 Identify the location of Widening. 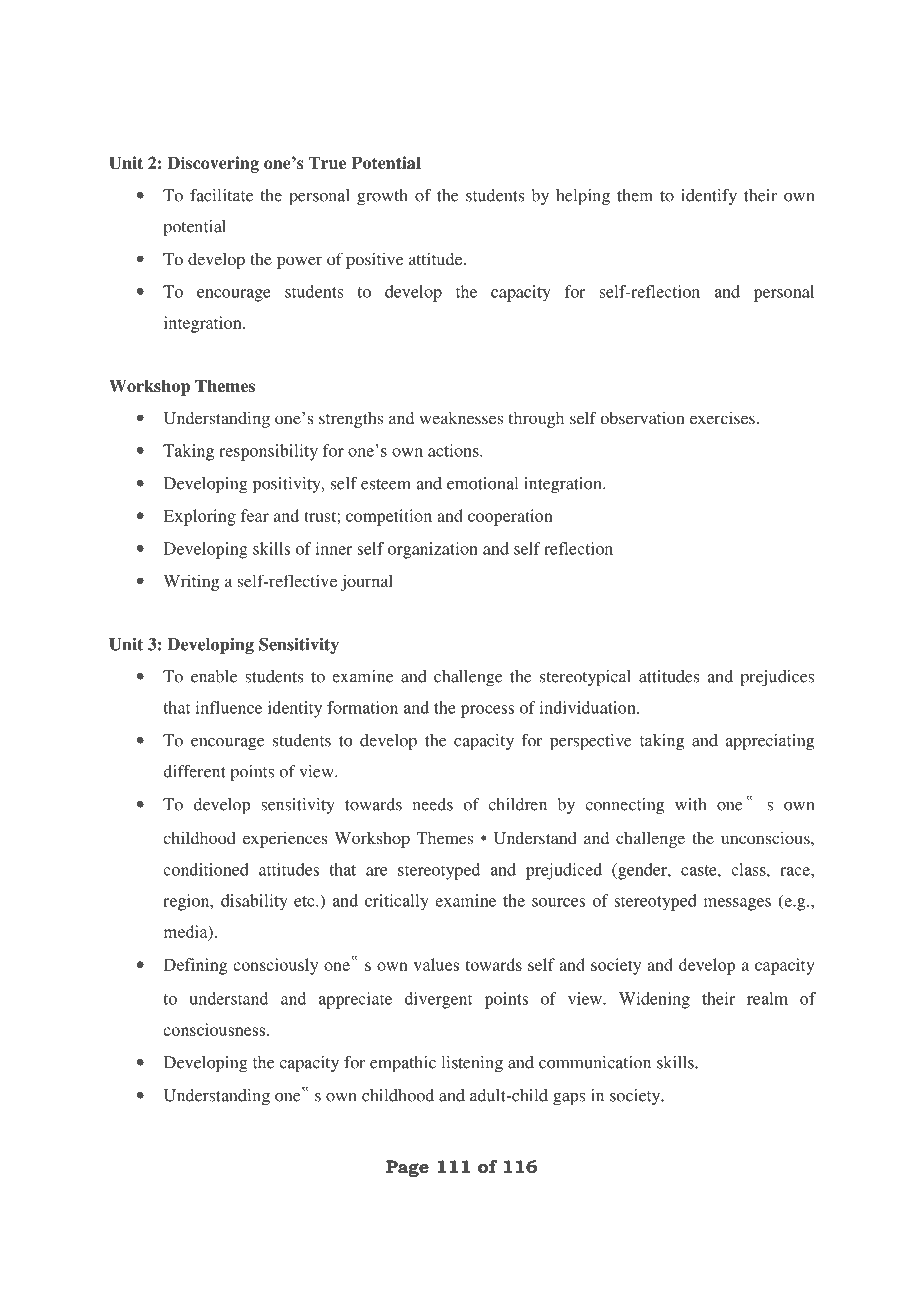
(654, 1000).
